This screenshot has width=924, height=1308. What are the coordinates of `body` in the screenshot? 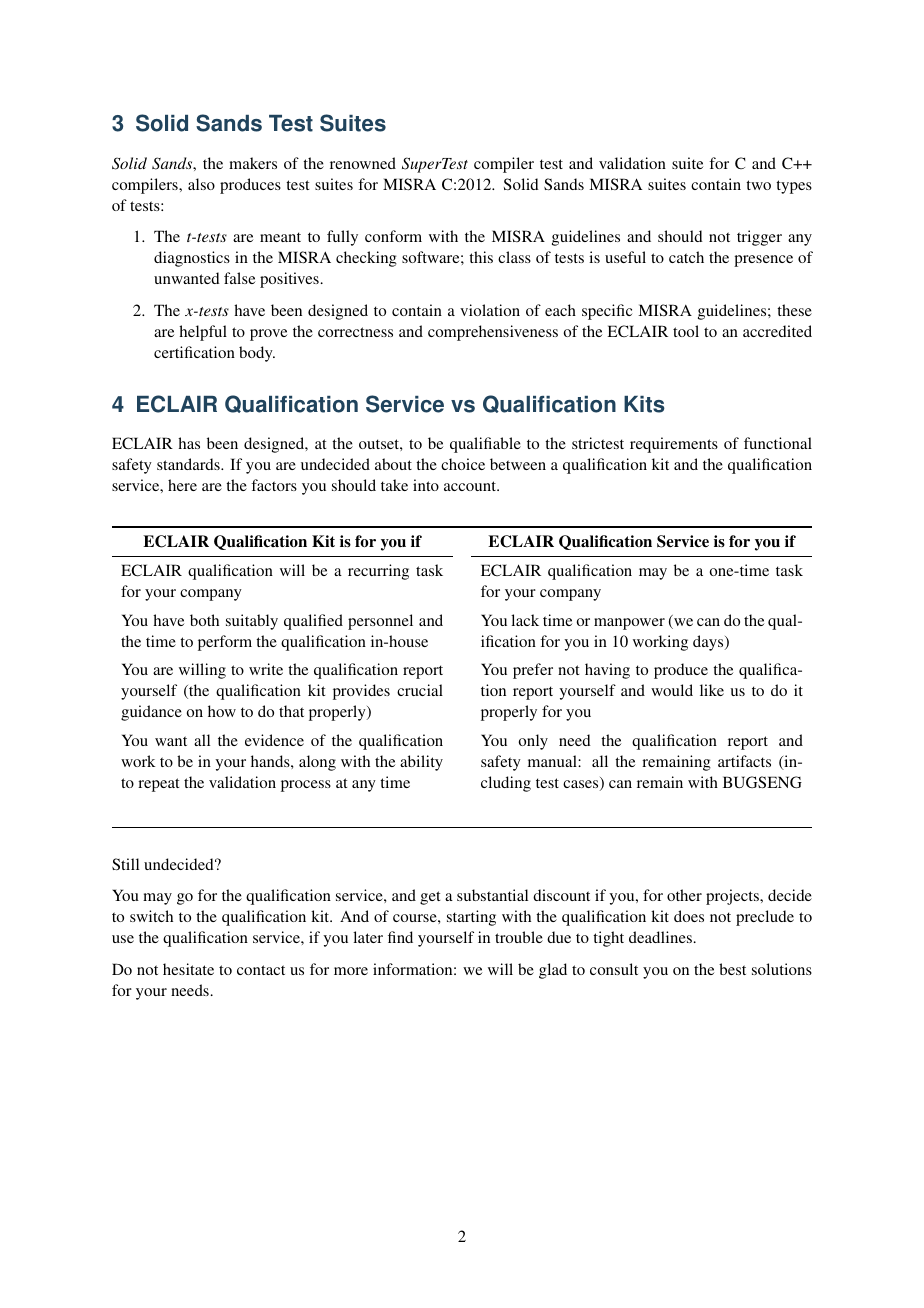 It's located at (257, 354).
